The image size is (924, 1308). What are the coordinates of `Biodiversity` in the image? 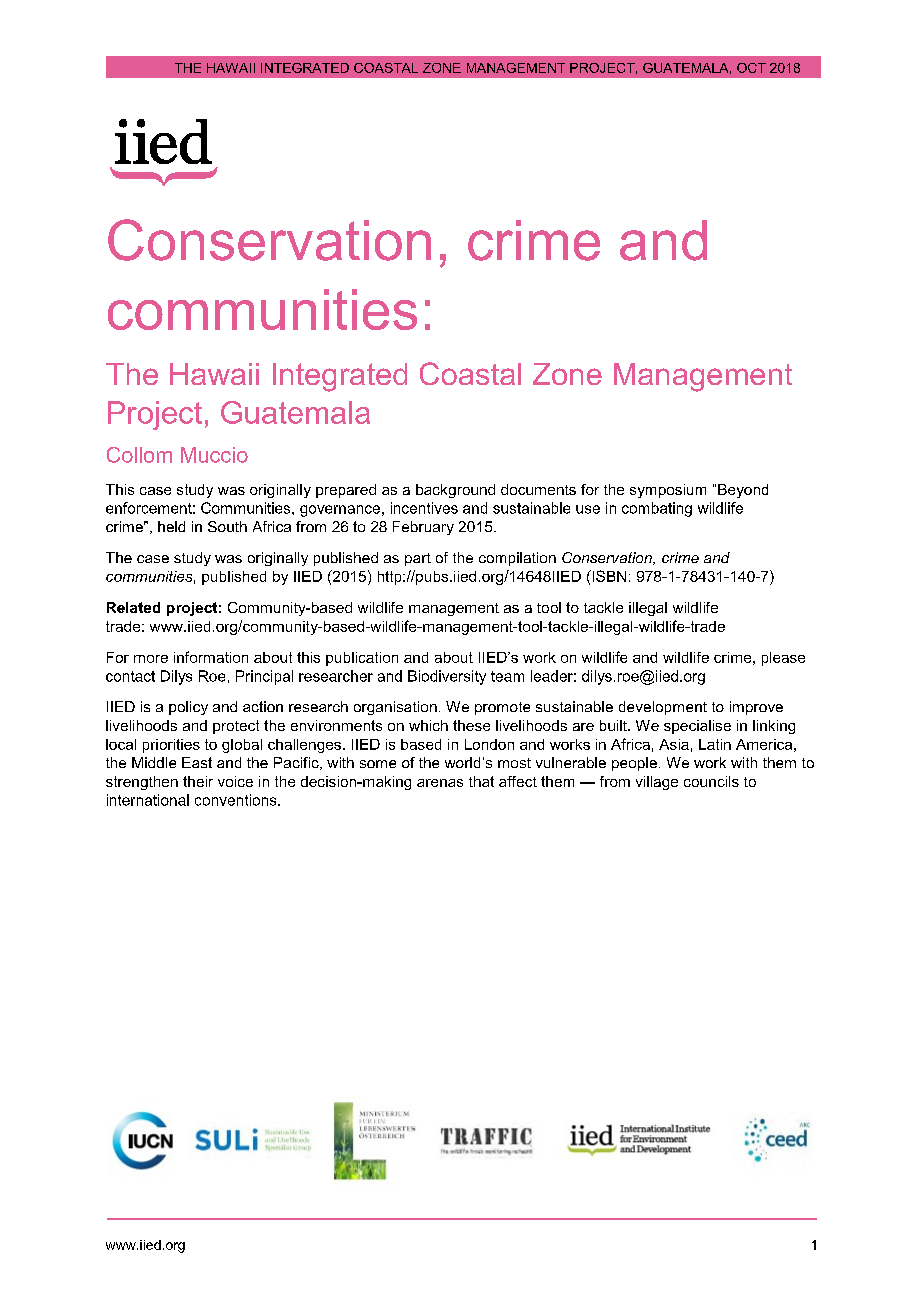 It's located at (447, 677).
